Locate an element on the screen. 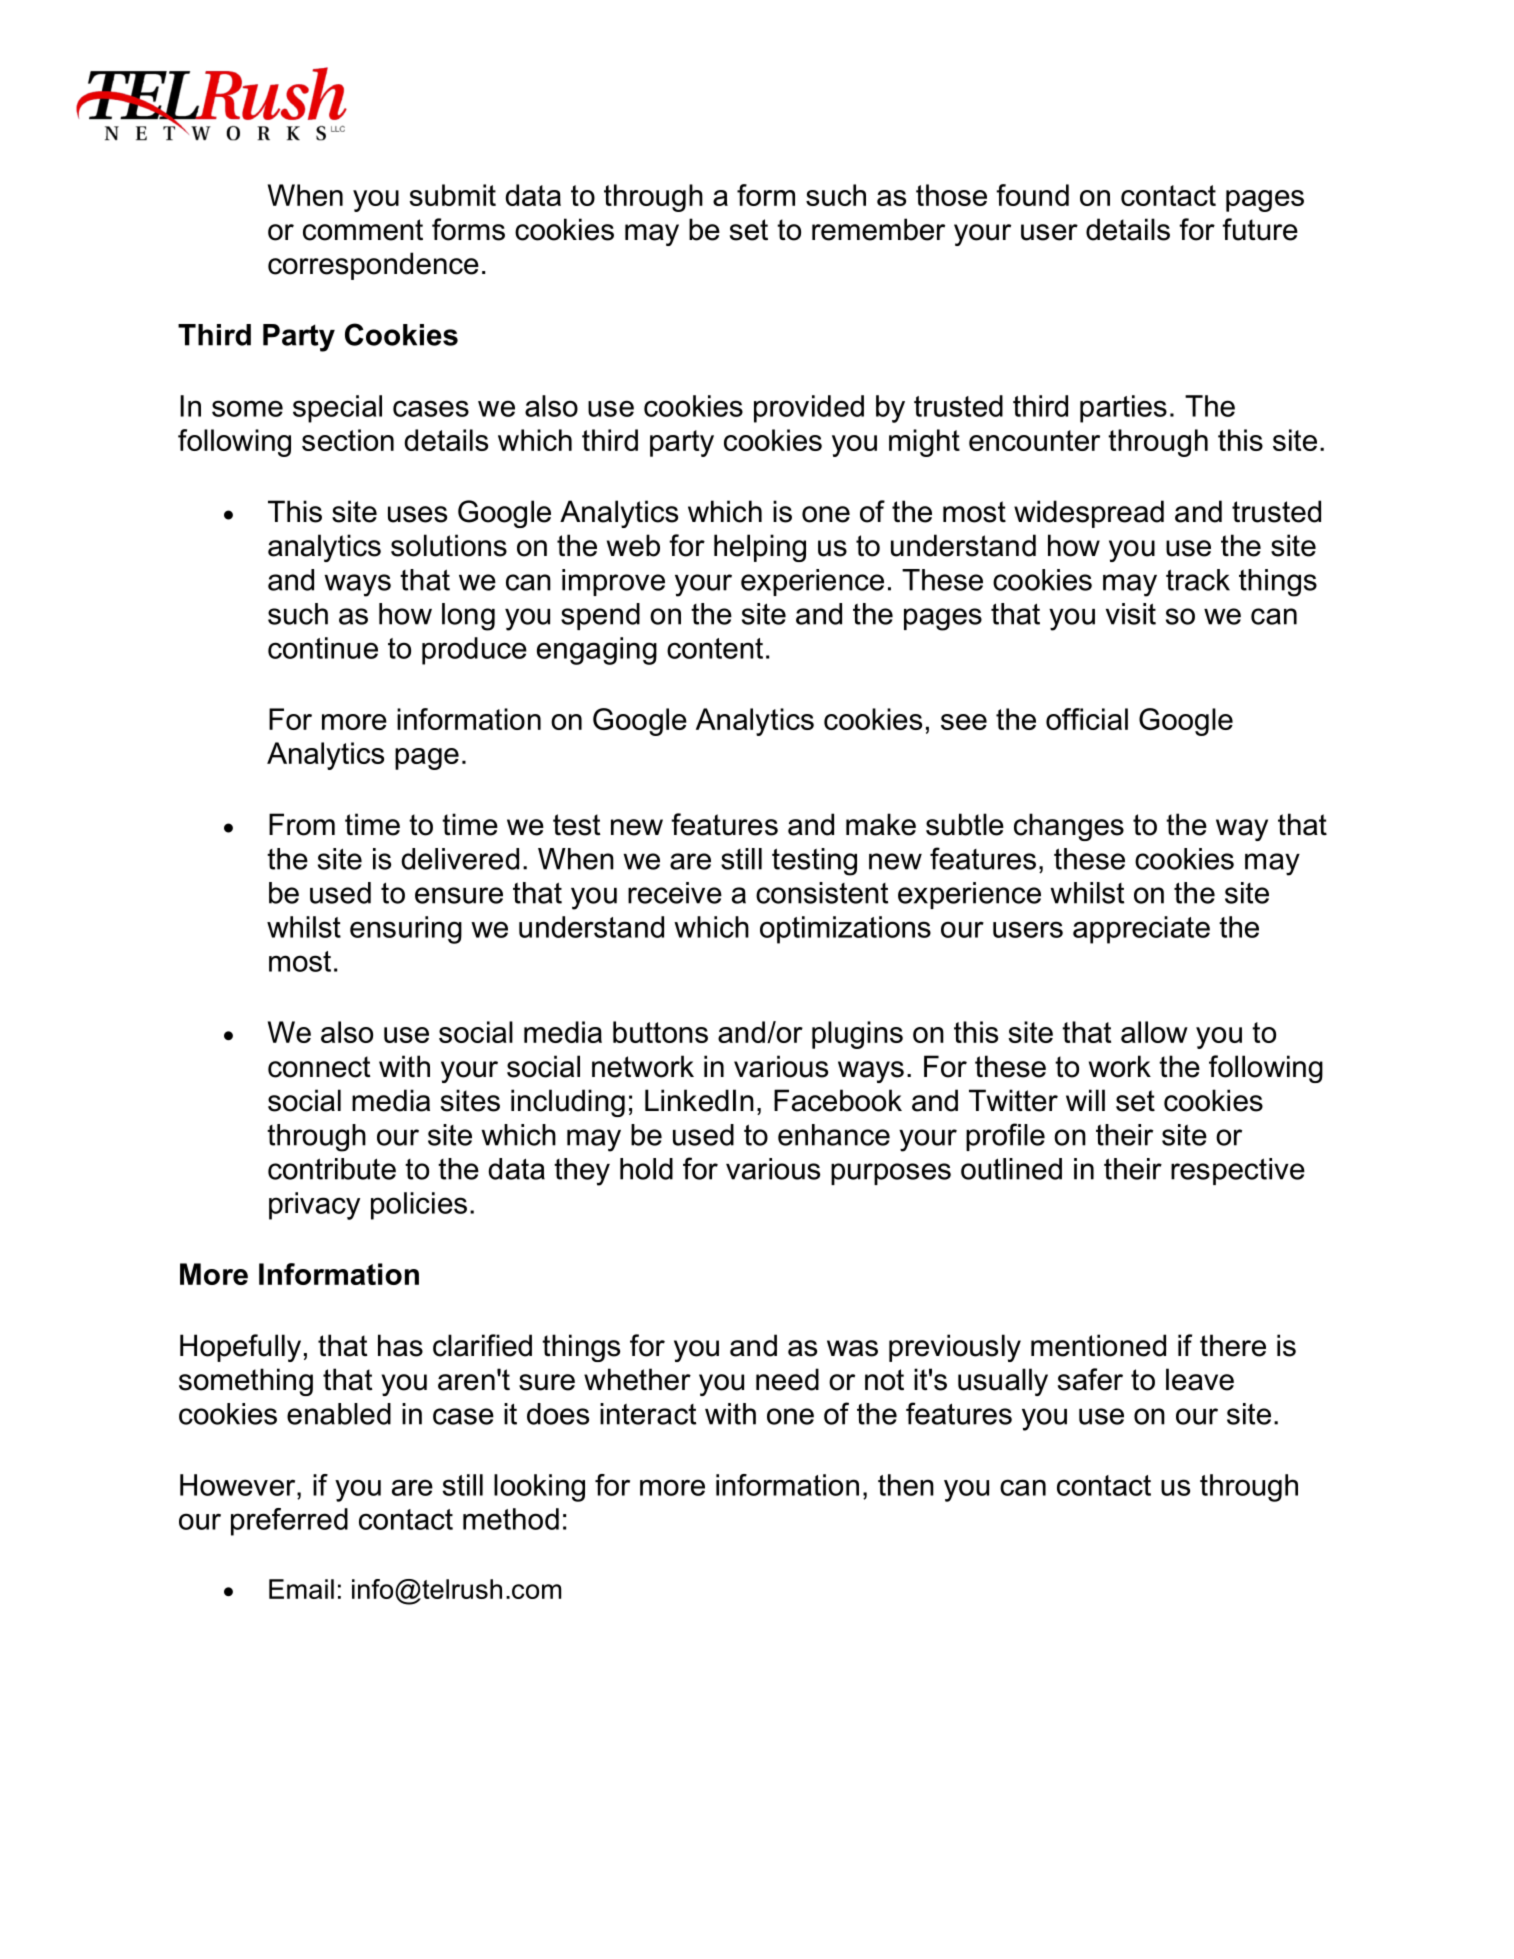 The height and width of the screenshot is (1959, 1514). continue is located at coordinates (323, 648).
